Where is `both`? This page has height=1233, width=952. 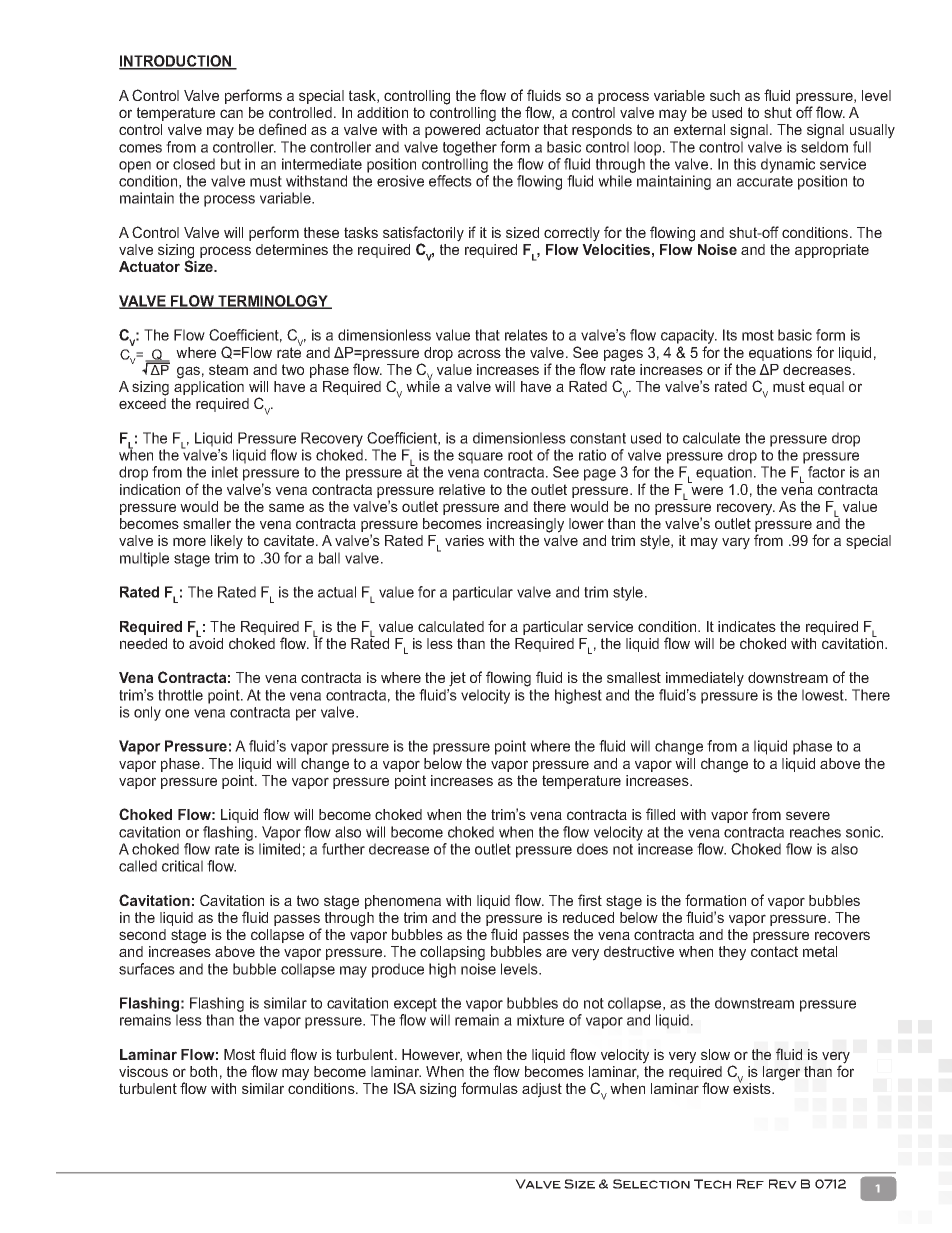 both is located at coordinates (203, 1071).
